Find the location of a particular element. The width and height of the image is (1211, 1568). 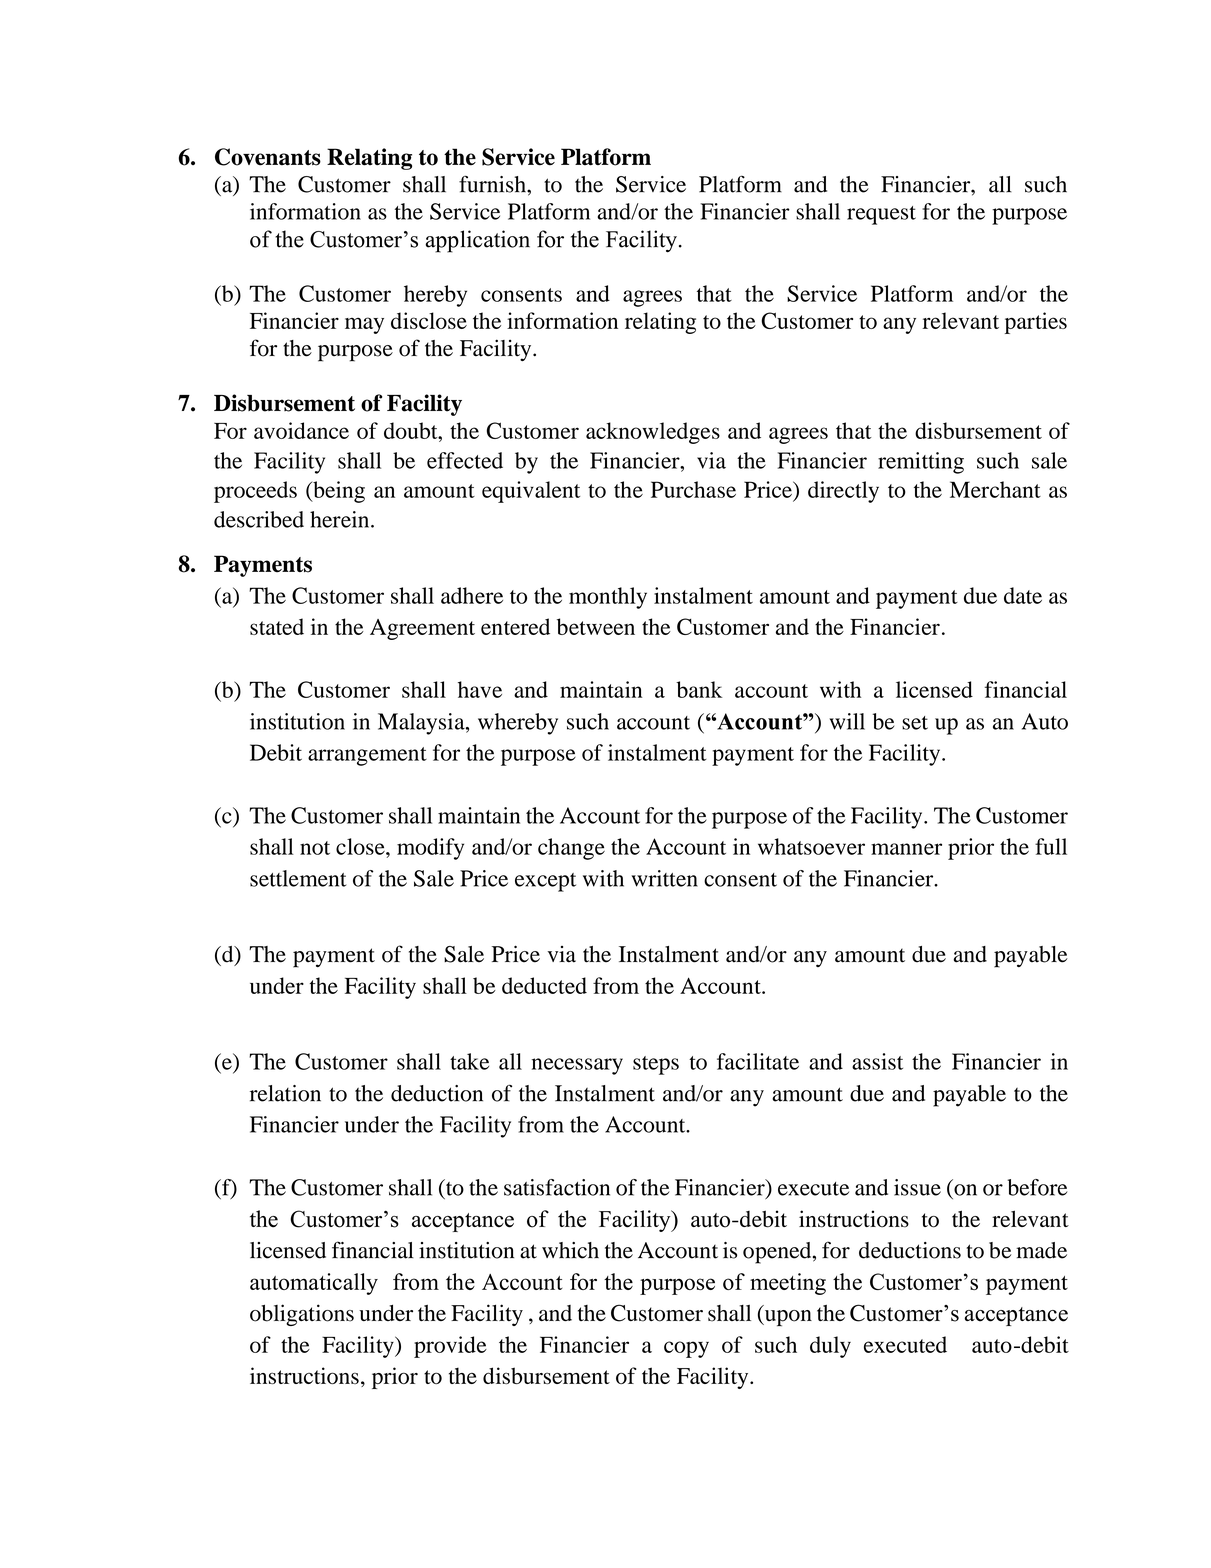

furnish is located at coordinates (493, 184).
